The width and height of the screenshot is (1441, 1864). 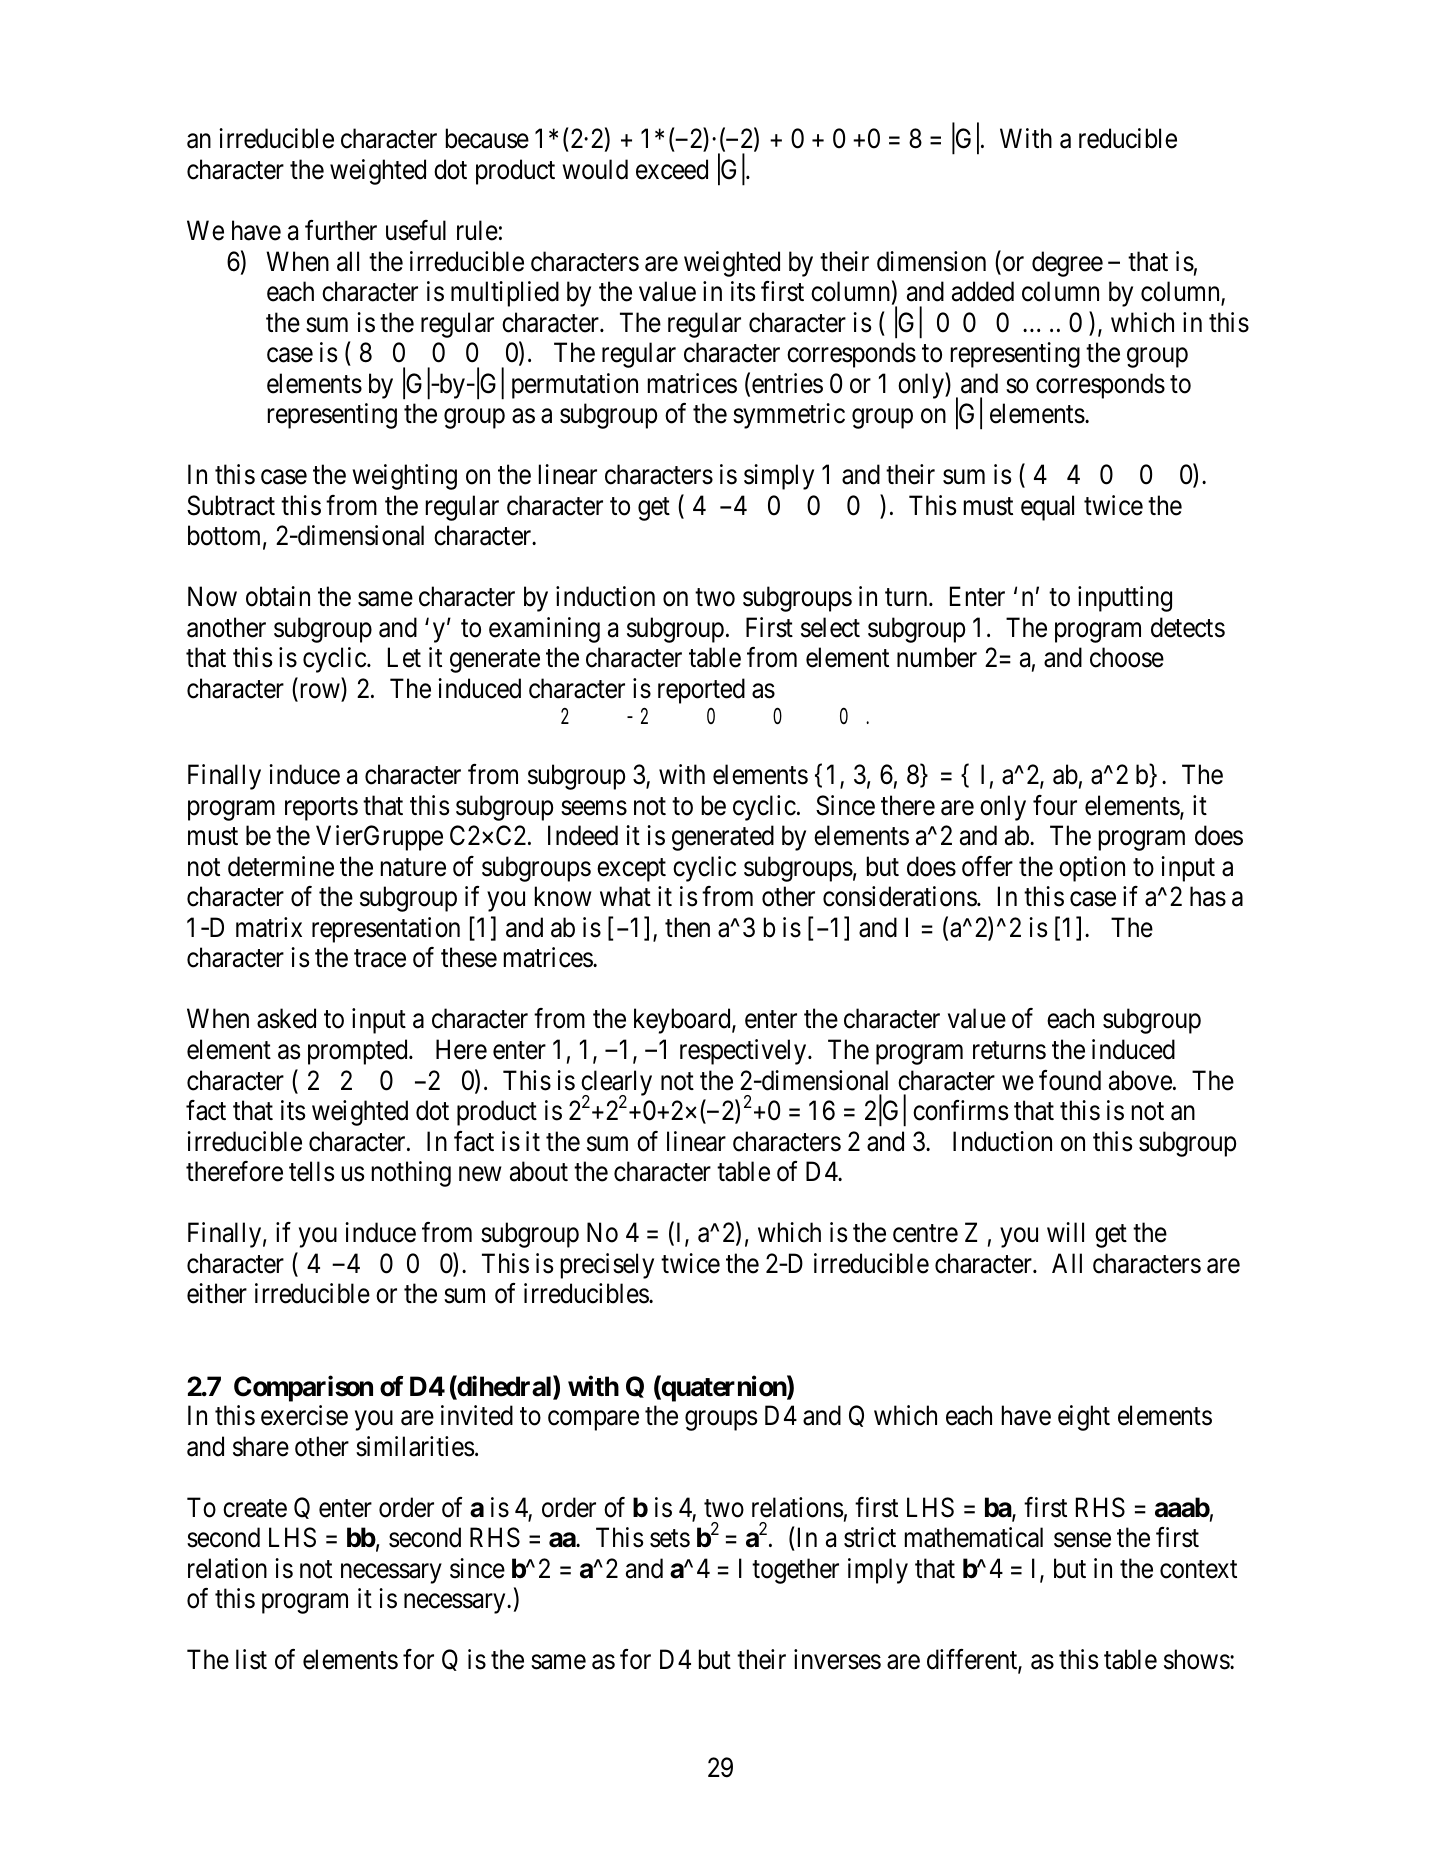 I want to click on degree, so click(x=1067, y=264).
